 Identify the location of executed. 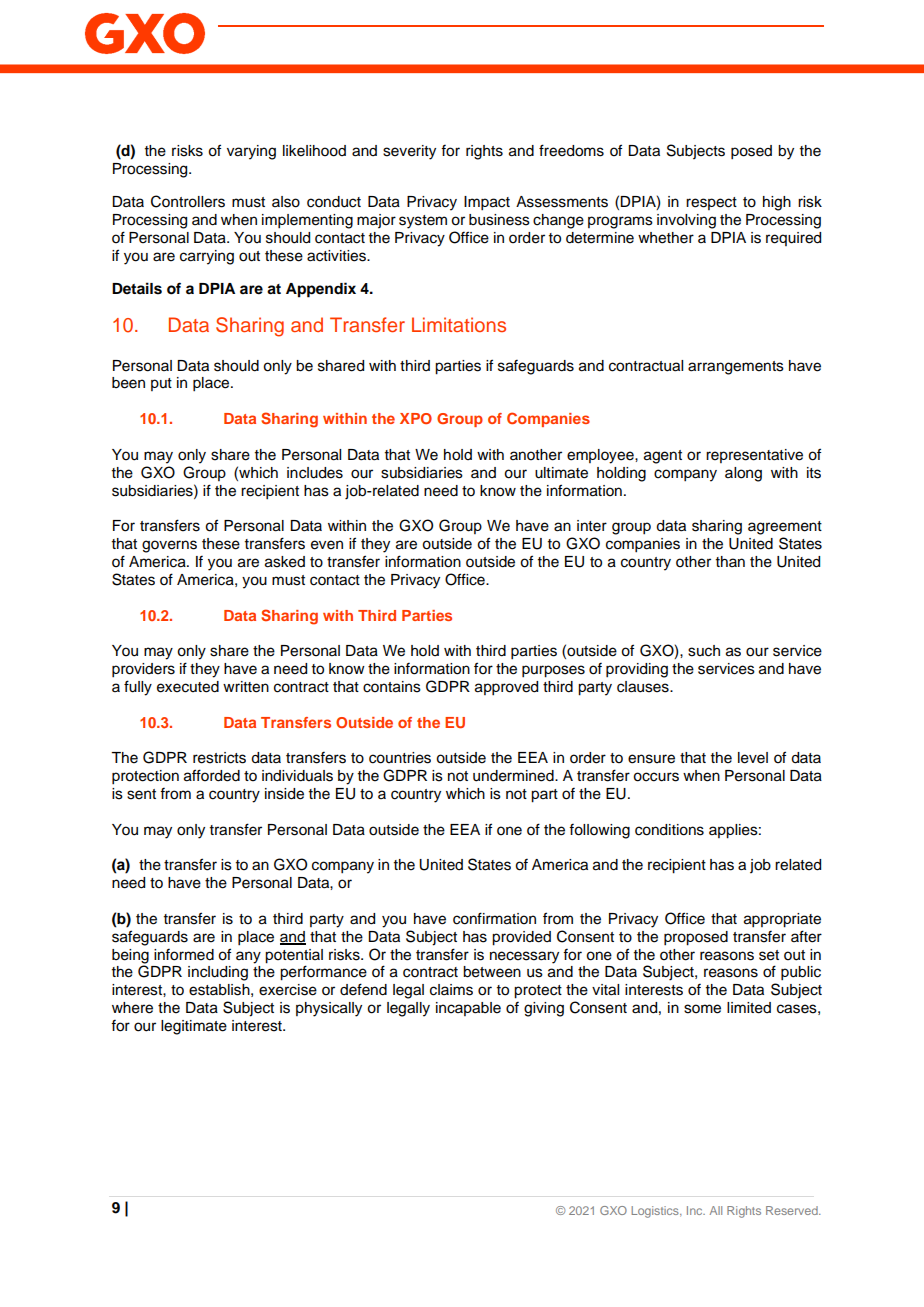
(188, 687).
